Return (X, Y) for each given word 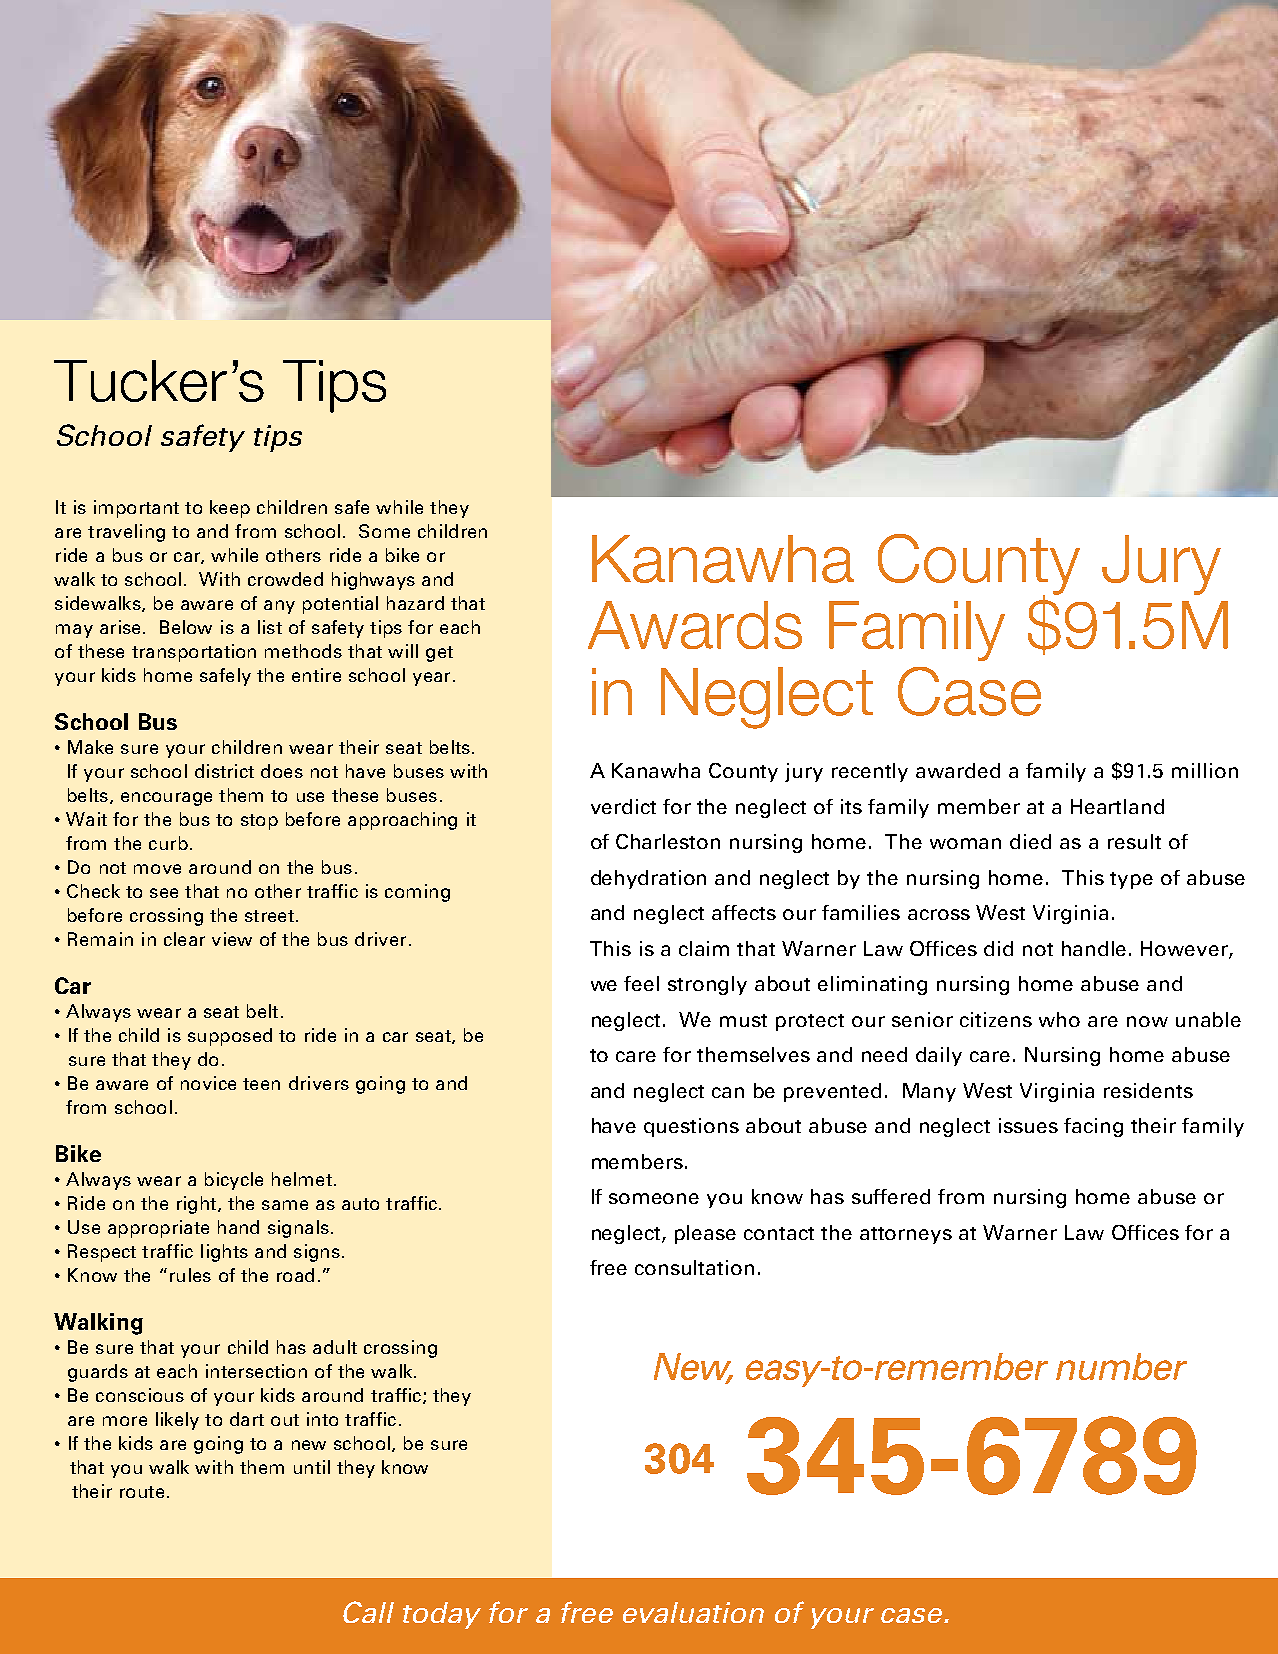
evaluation (693, 1612)
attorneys (906, 1235)
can (728, 1092)
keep (230, 509)
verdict (623, 806)
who (1059, 1019)
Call (368, 1612)
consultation (694, 1267)
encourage (166, 799)
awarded (958, 770)
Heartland (1117, 806)
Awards (695, 625)
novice (208, 1083)
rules (190, 1275)
